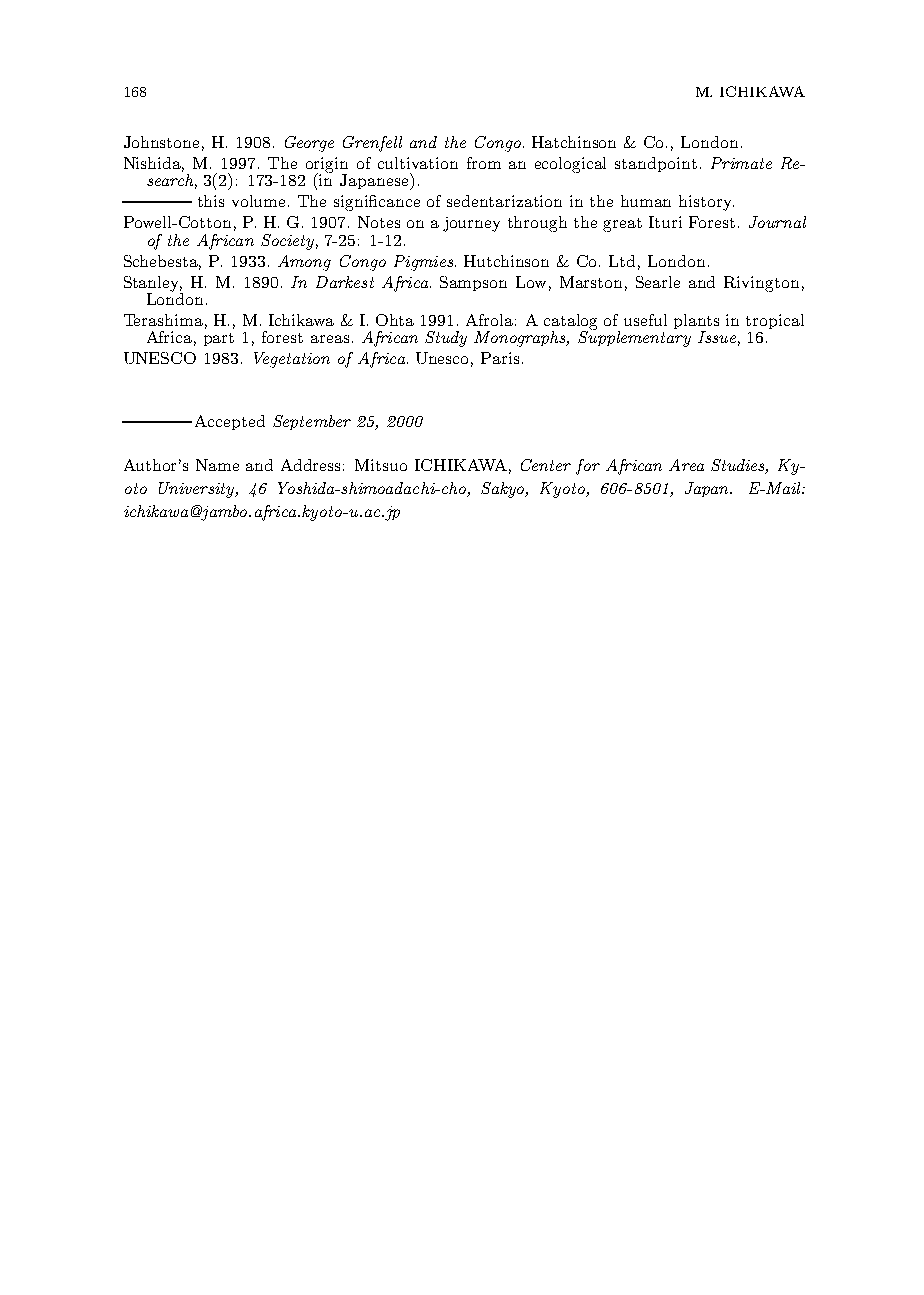 This screenshot has height=1295, width=924. What do you see at coordinates (219, 339) in the screenshot?
I see `part` at bounding box center [219, 339].
